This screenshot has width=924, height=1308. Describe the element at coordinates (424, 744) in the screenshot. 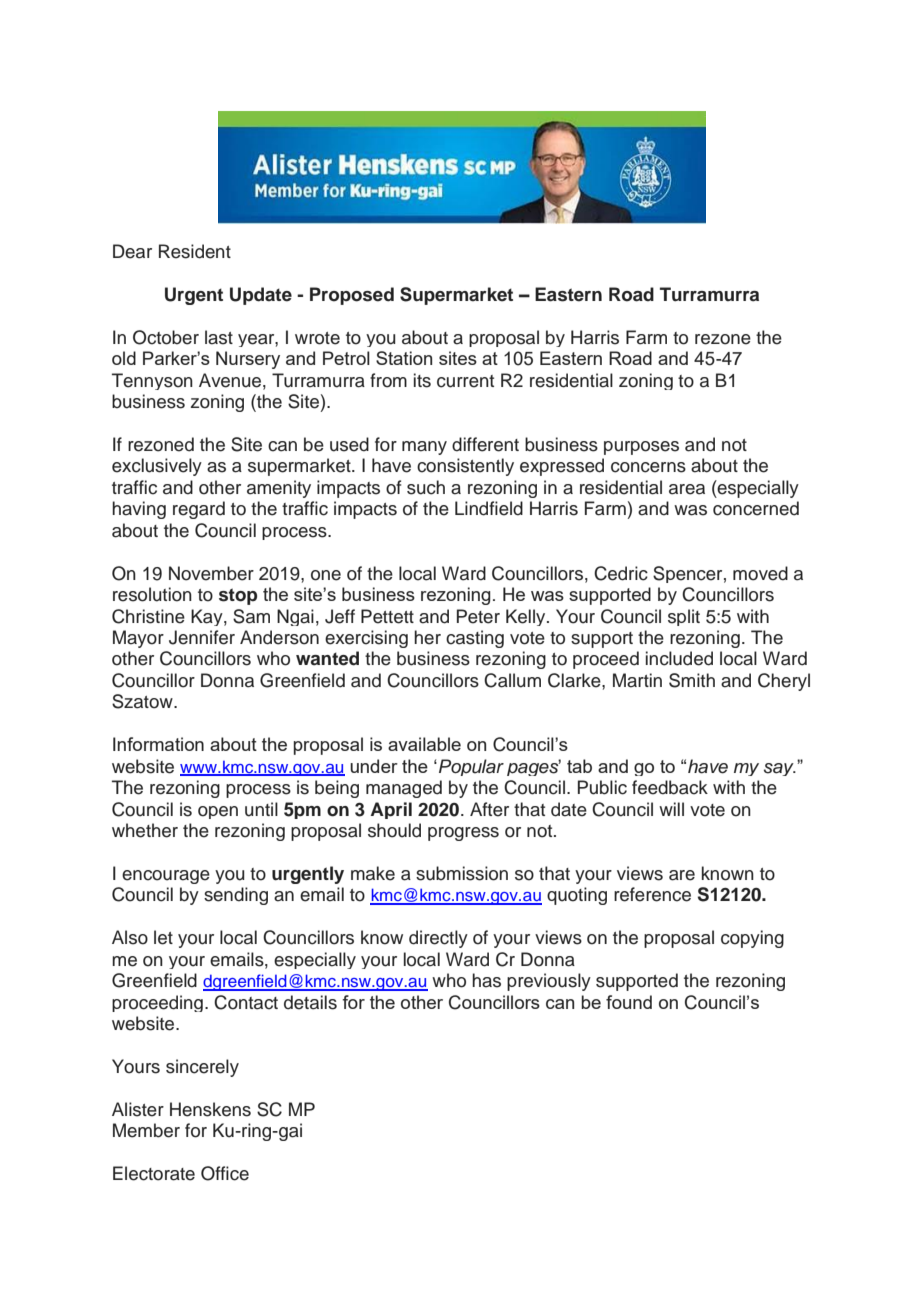

I see `available` at that location.
